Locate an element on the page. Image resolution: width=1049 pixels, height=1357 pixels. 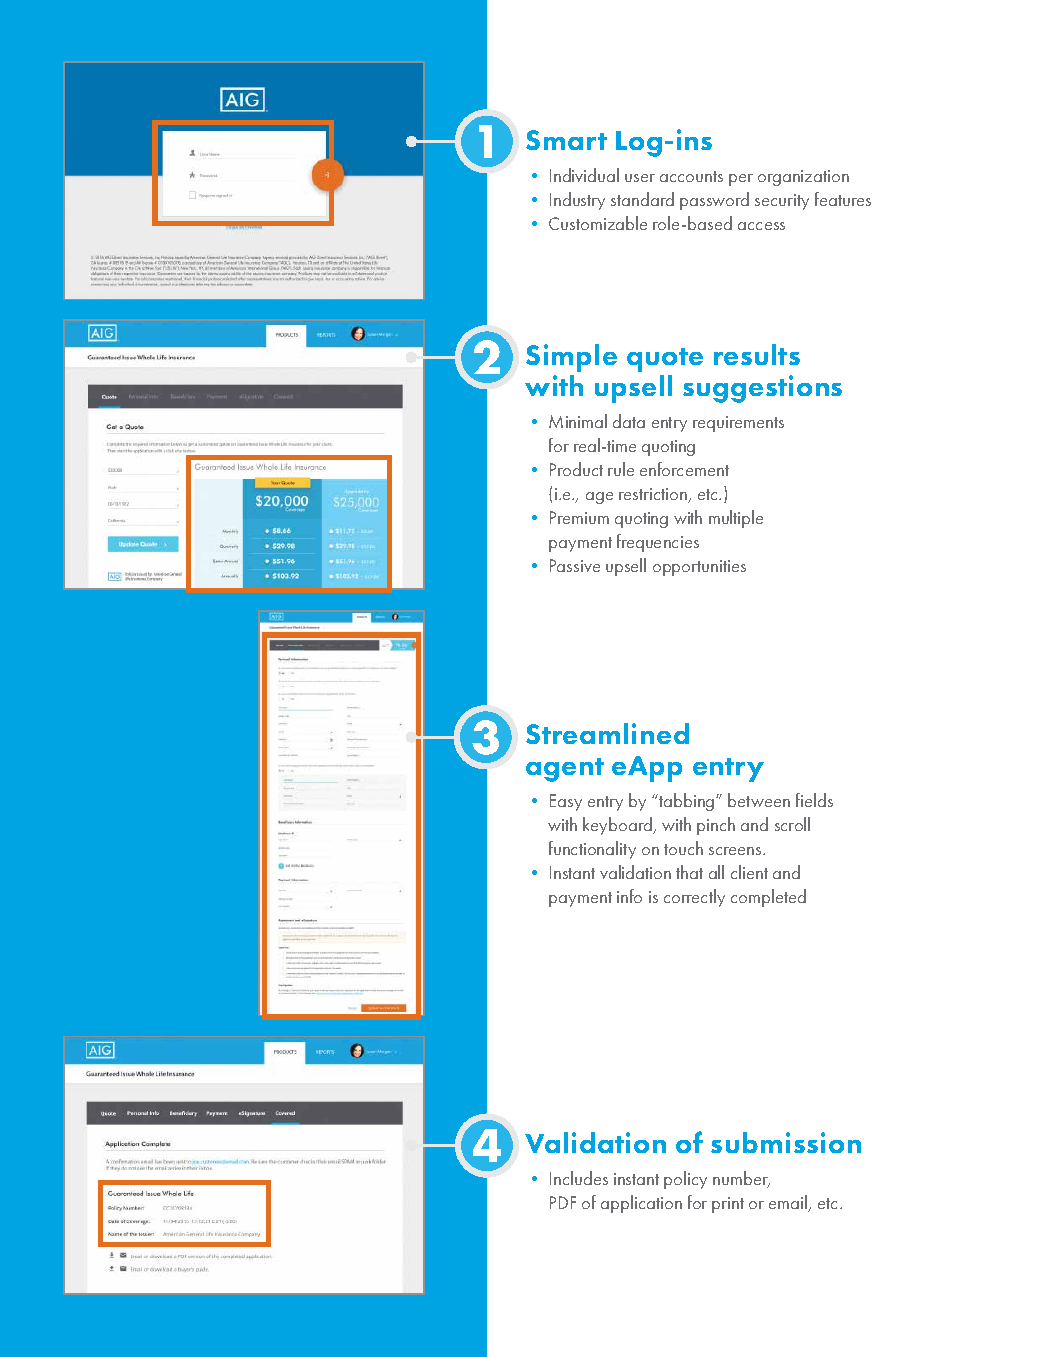
organization is located at coordinates (803, 178).
